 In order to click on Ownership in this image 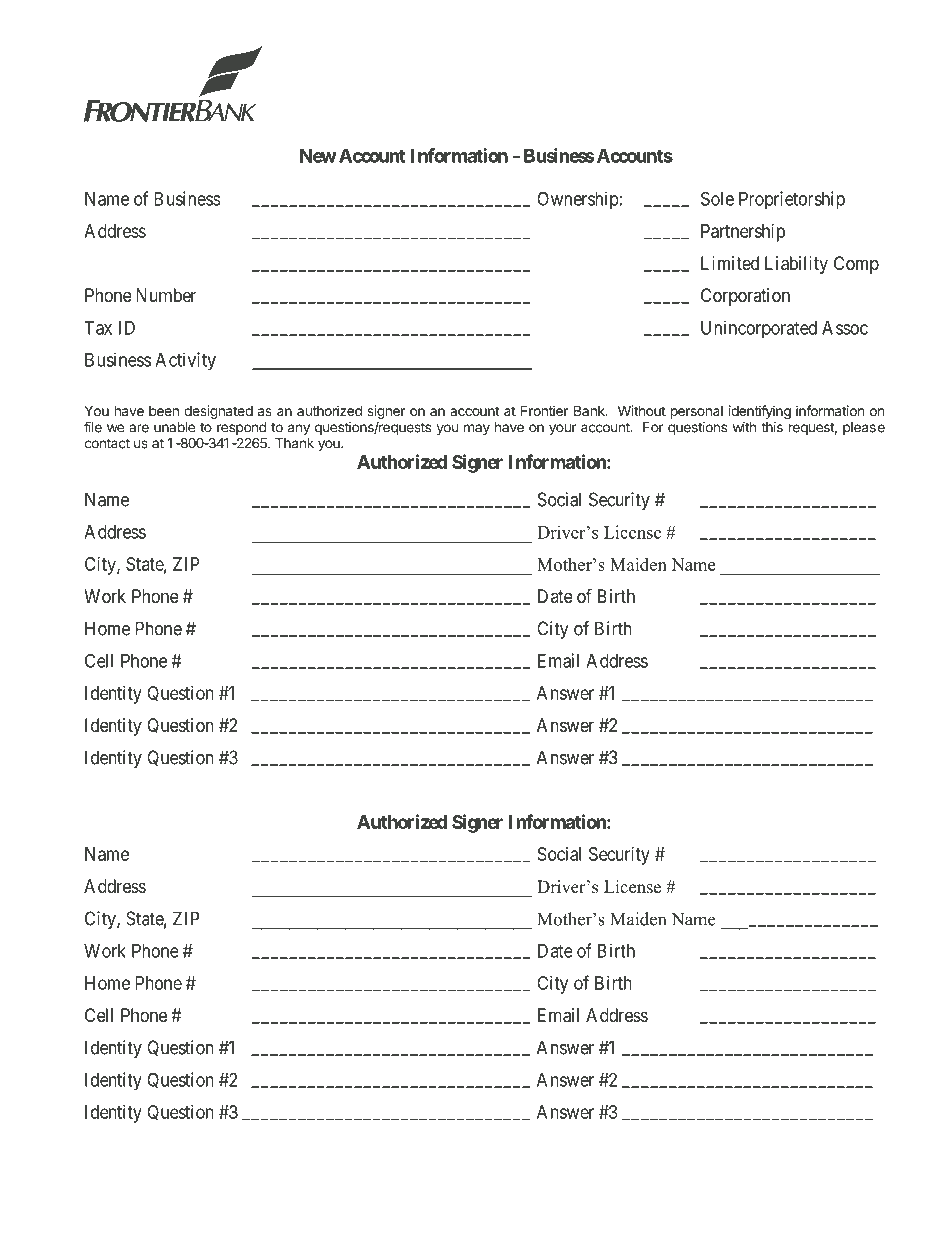, I will do `click(578, 200)`.
